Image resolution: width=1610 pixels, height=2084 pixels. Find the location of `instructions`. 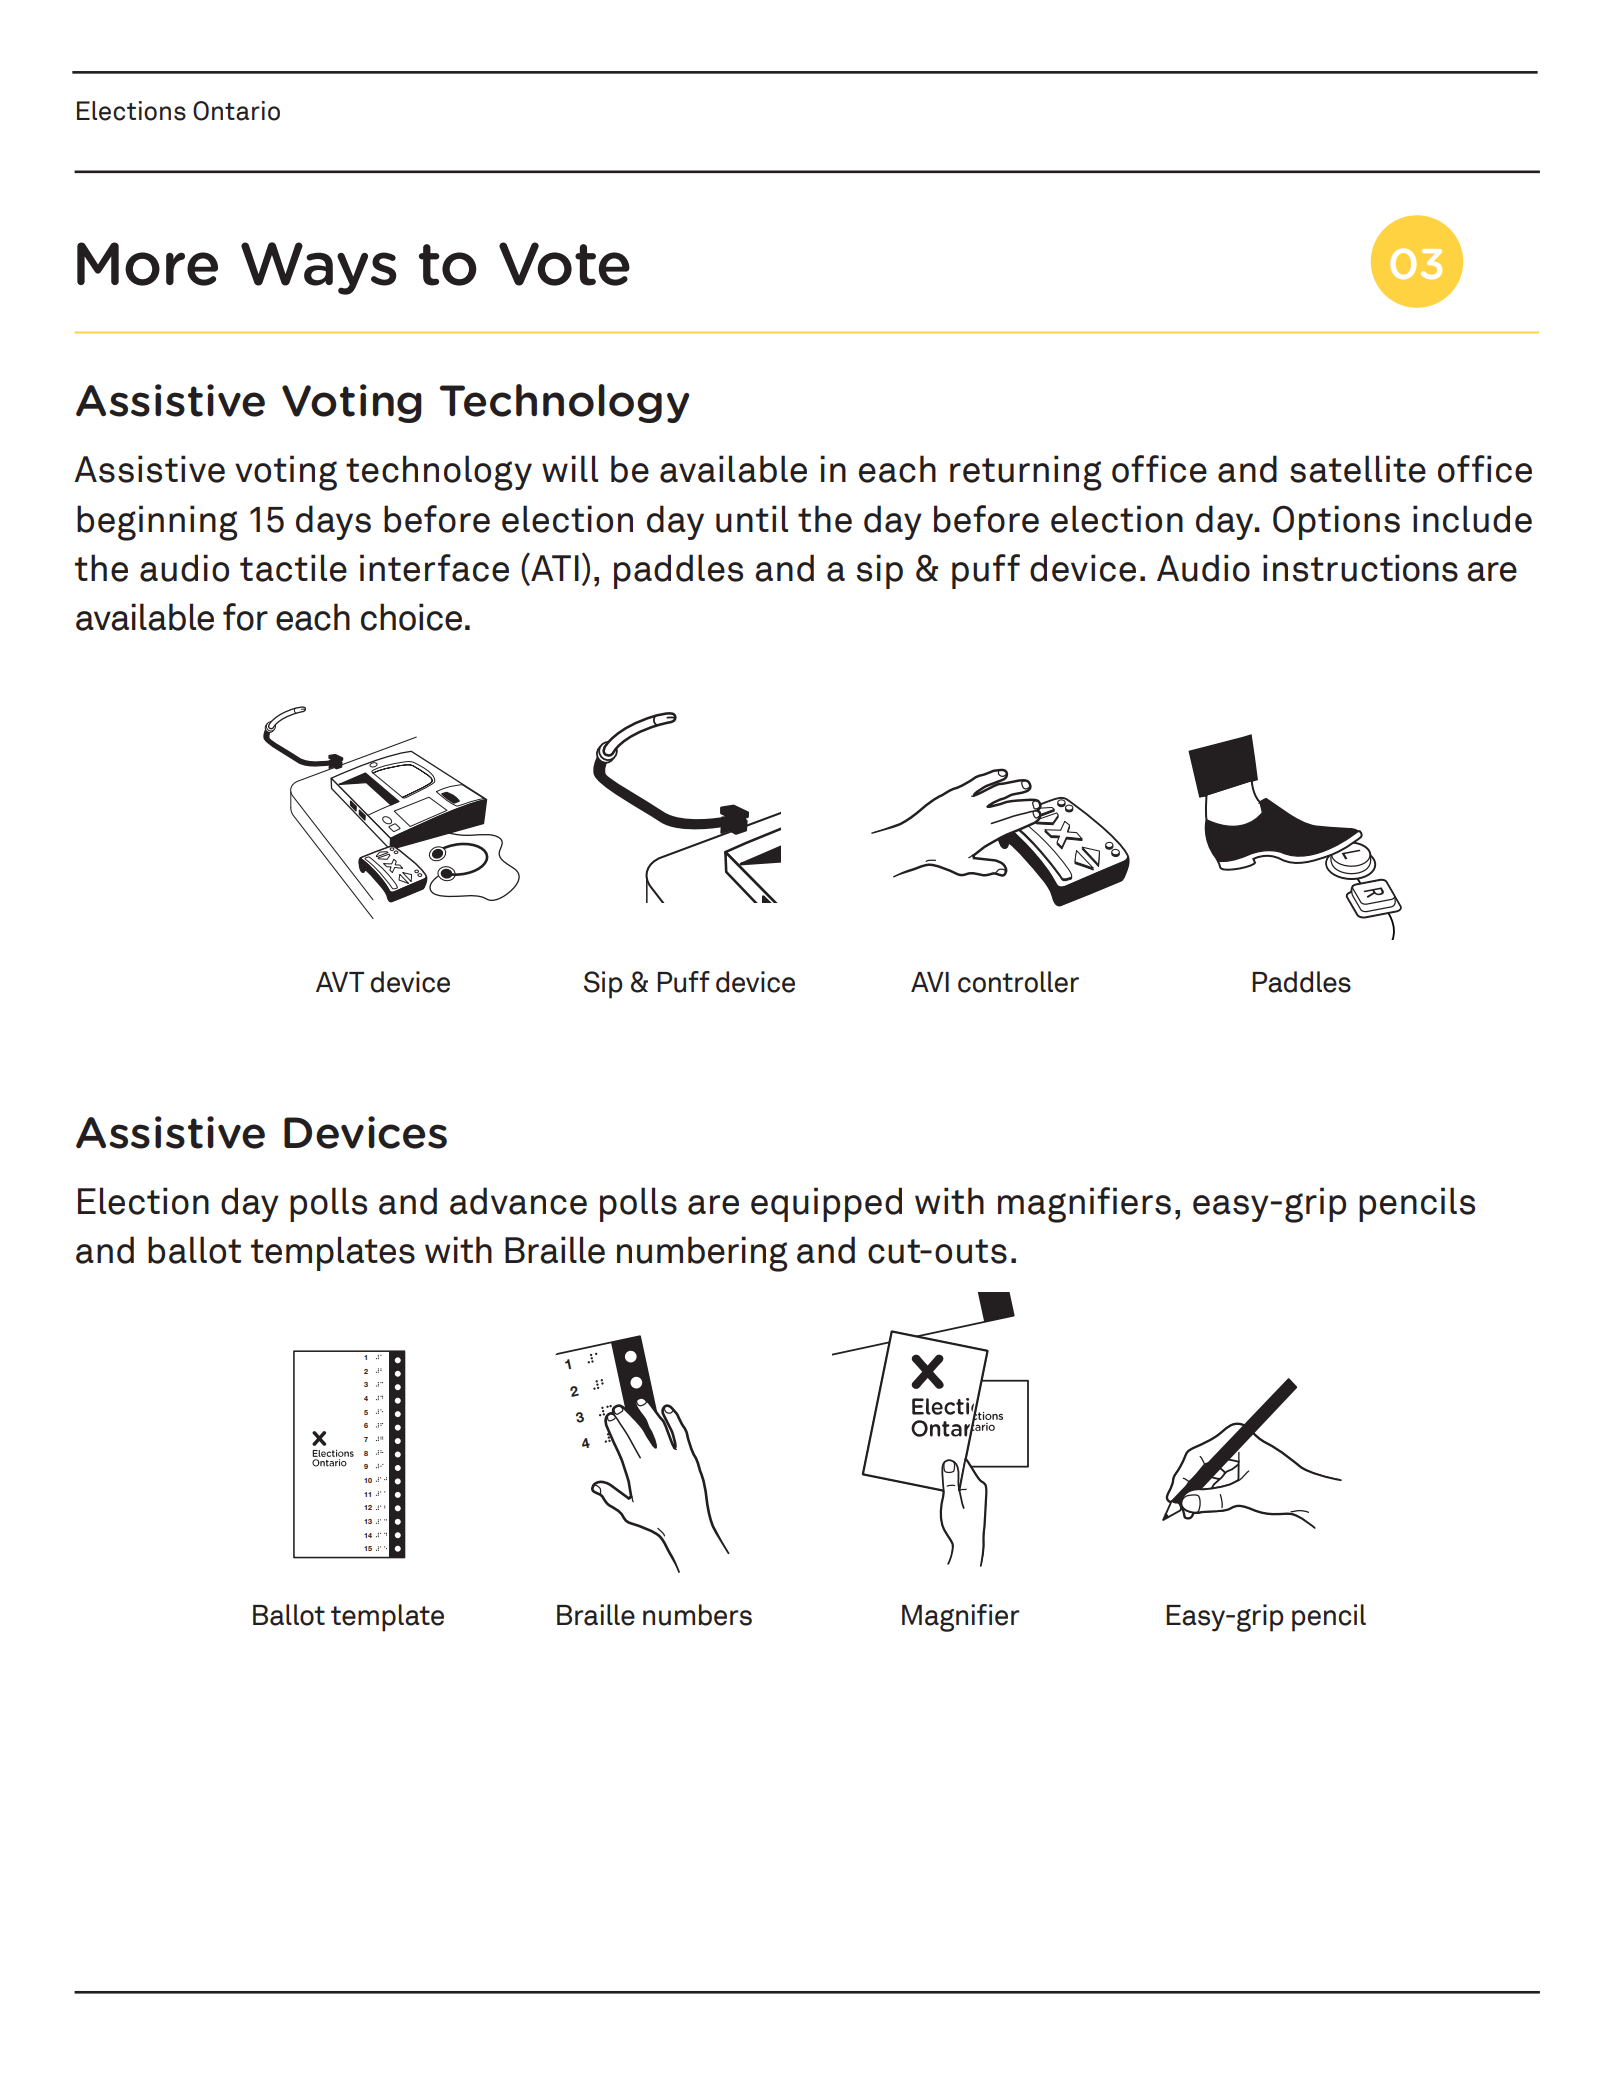

instructions is located at coordinates (1360, 568).
